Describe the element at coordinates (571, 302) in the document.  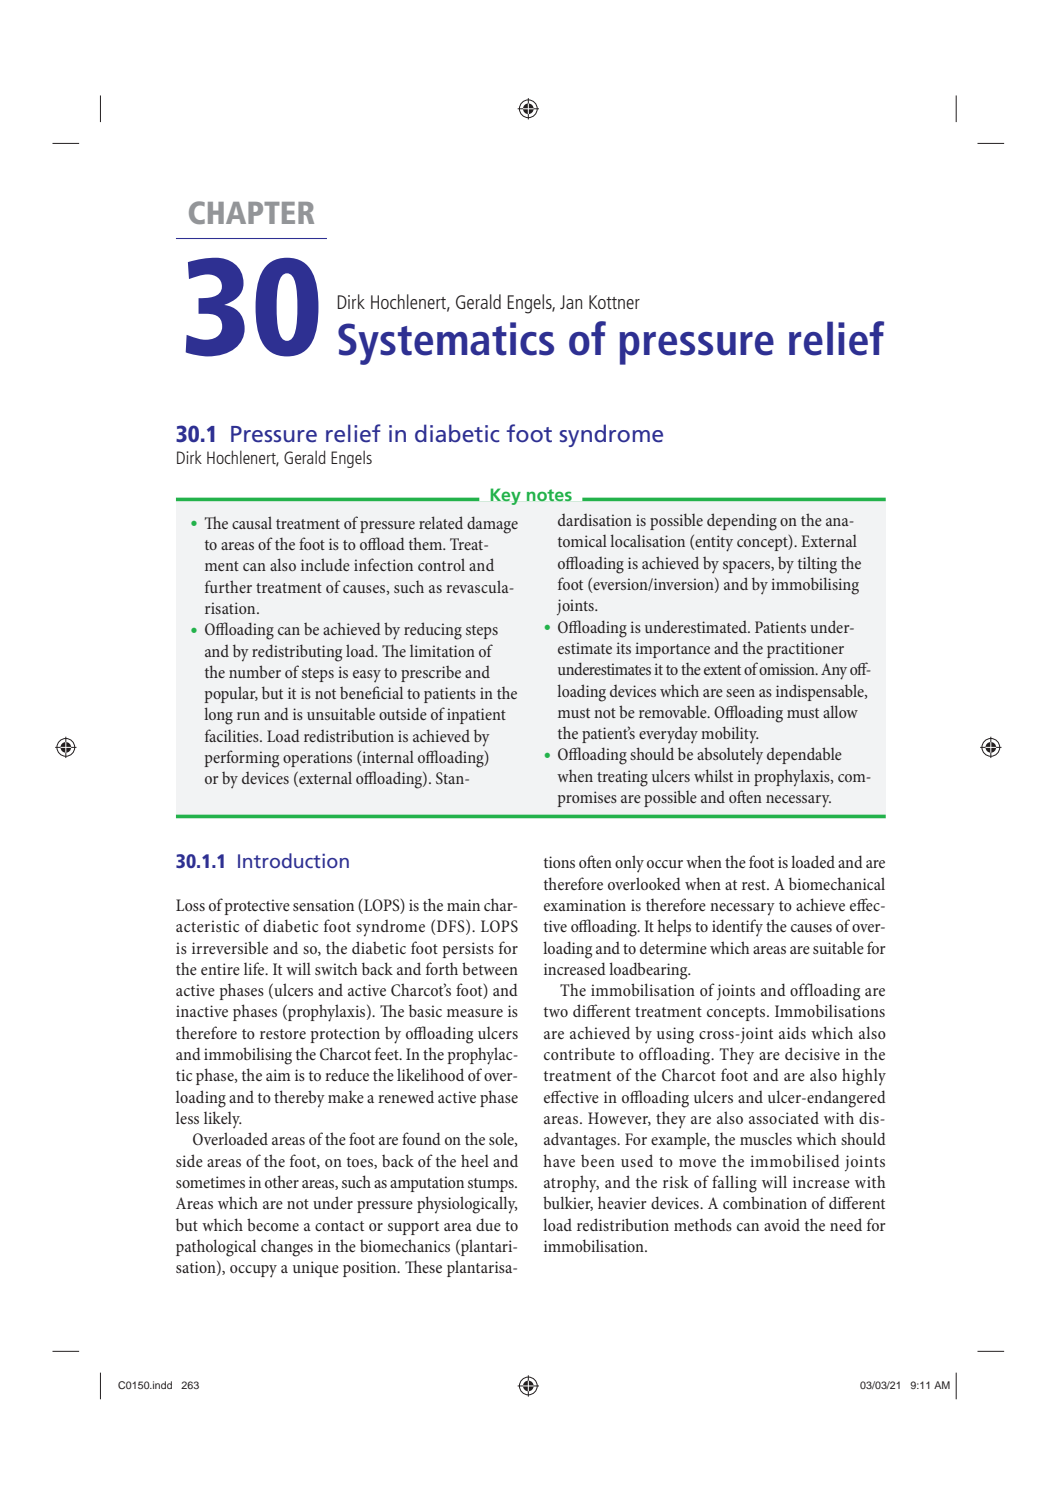
I see `Jan` at that location.
